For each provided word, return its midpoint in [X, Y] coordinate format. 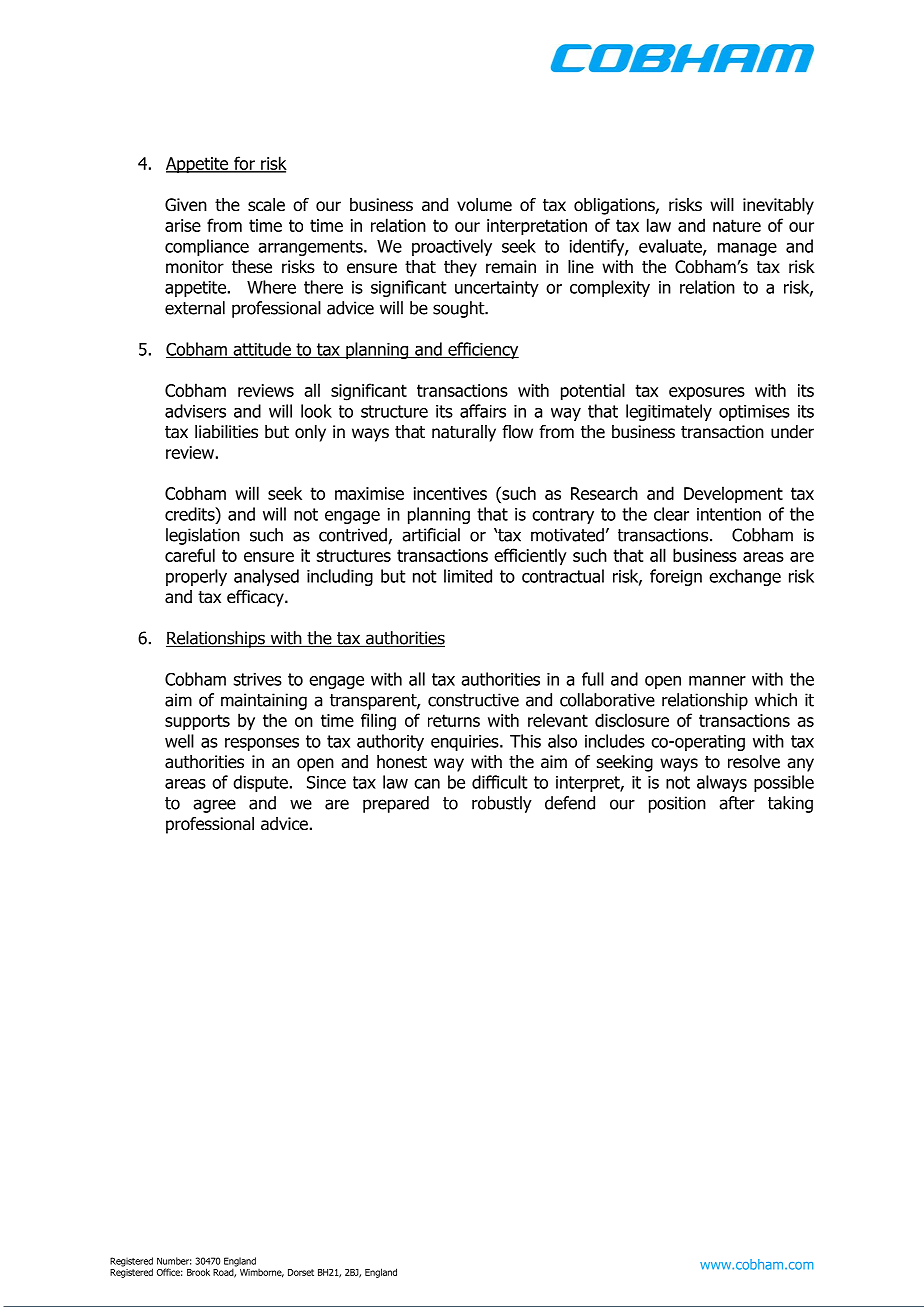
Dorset [301, 1272]
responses [262, 744]
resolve [754, 762]
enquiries [466, 743]
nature [737, 225]
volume [484, 205]
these [252, 267]
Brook [198, 1272]
